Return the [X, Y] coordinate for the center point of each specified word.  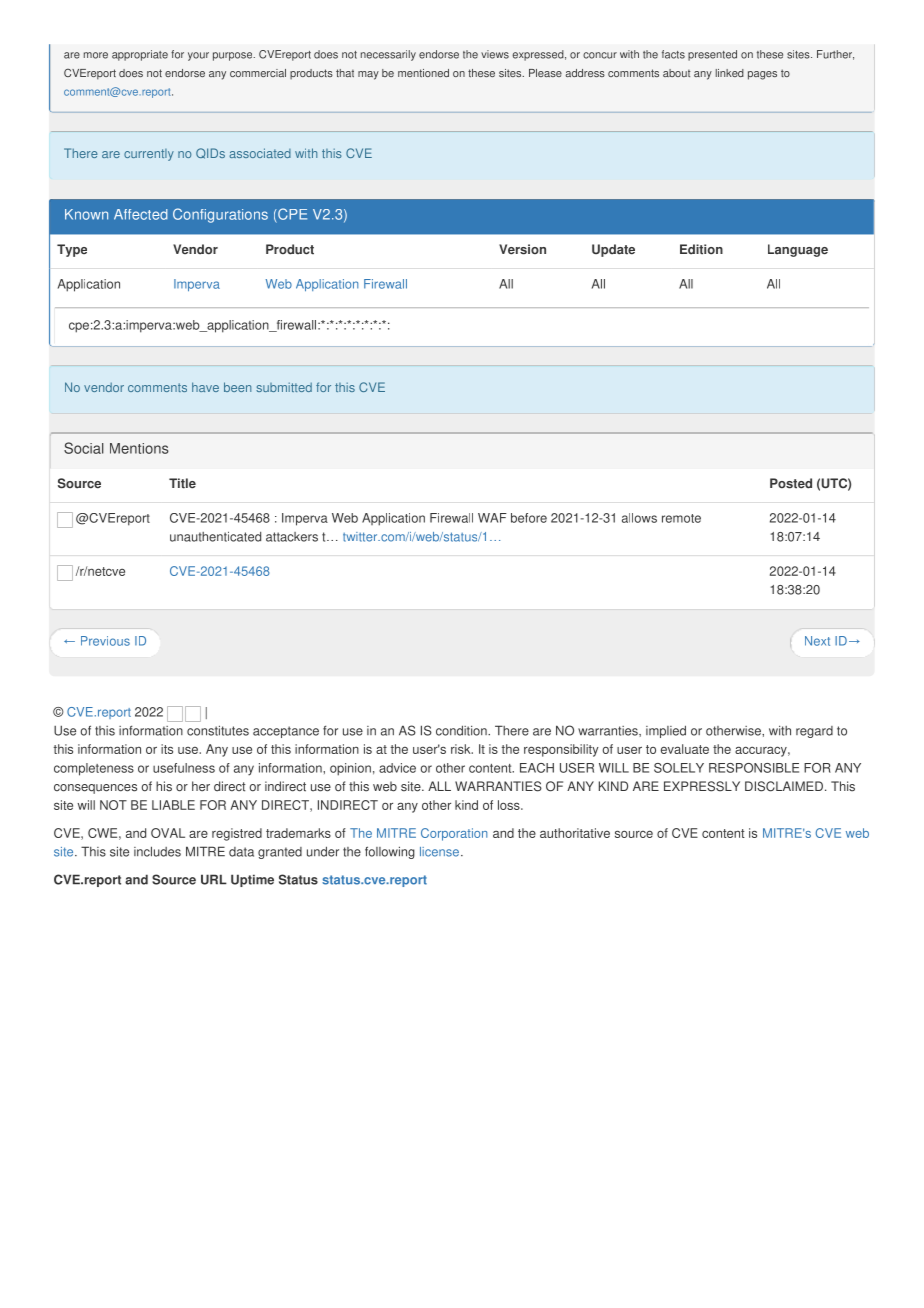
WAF [492, 518]
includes [157, 851]
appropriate [140, 55]
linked [730, 73]
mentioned [423, 73]
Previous [105, 641]
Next [817, 641]
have [205, 387]
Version [522, 249]
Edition [701, 249]
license [439, 852]
